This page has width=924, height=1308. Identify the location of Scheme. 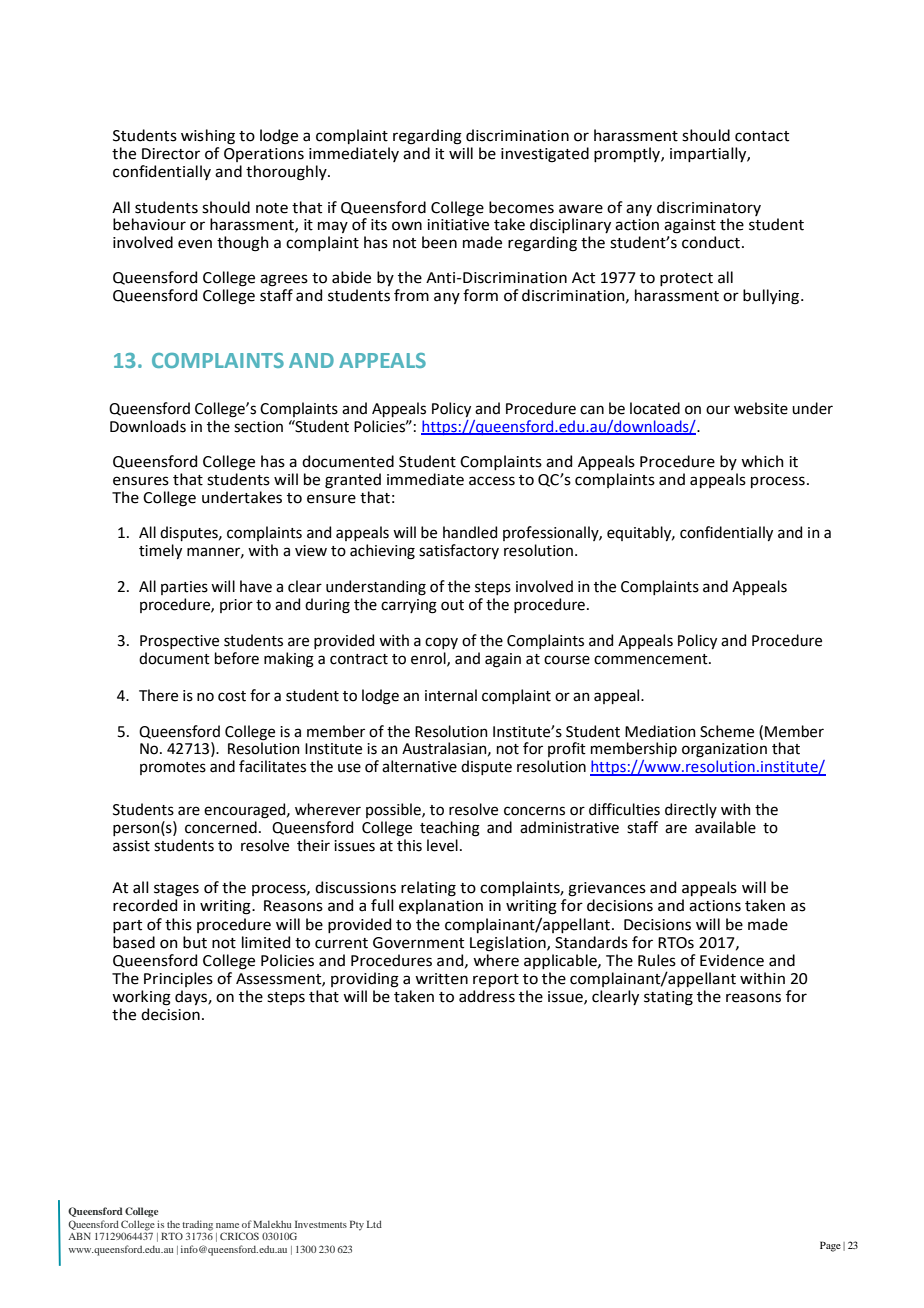
(727, 731).
